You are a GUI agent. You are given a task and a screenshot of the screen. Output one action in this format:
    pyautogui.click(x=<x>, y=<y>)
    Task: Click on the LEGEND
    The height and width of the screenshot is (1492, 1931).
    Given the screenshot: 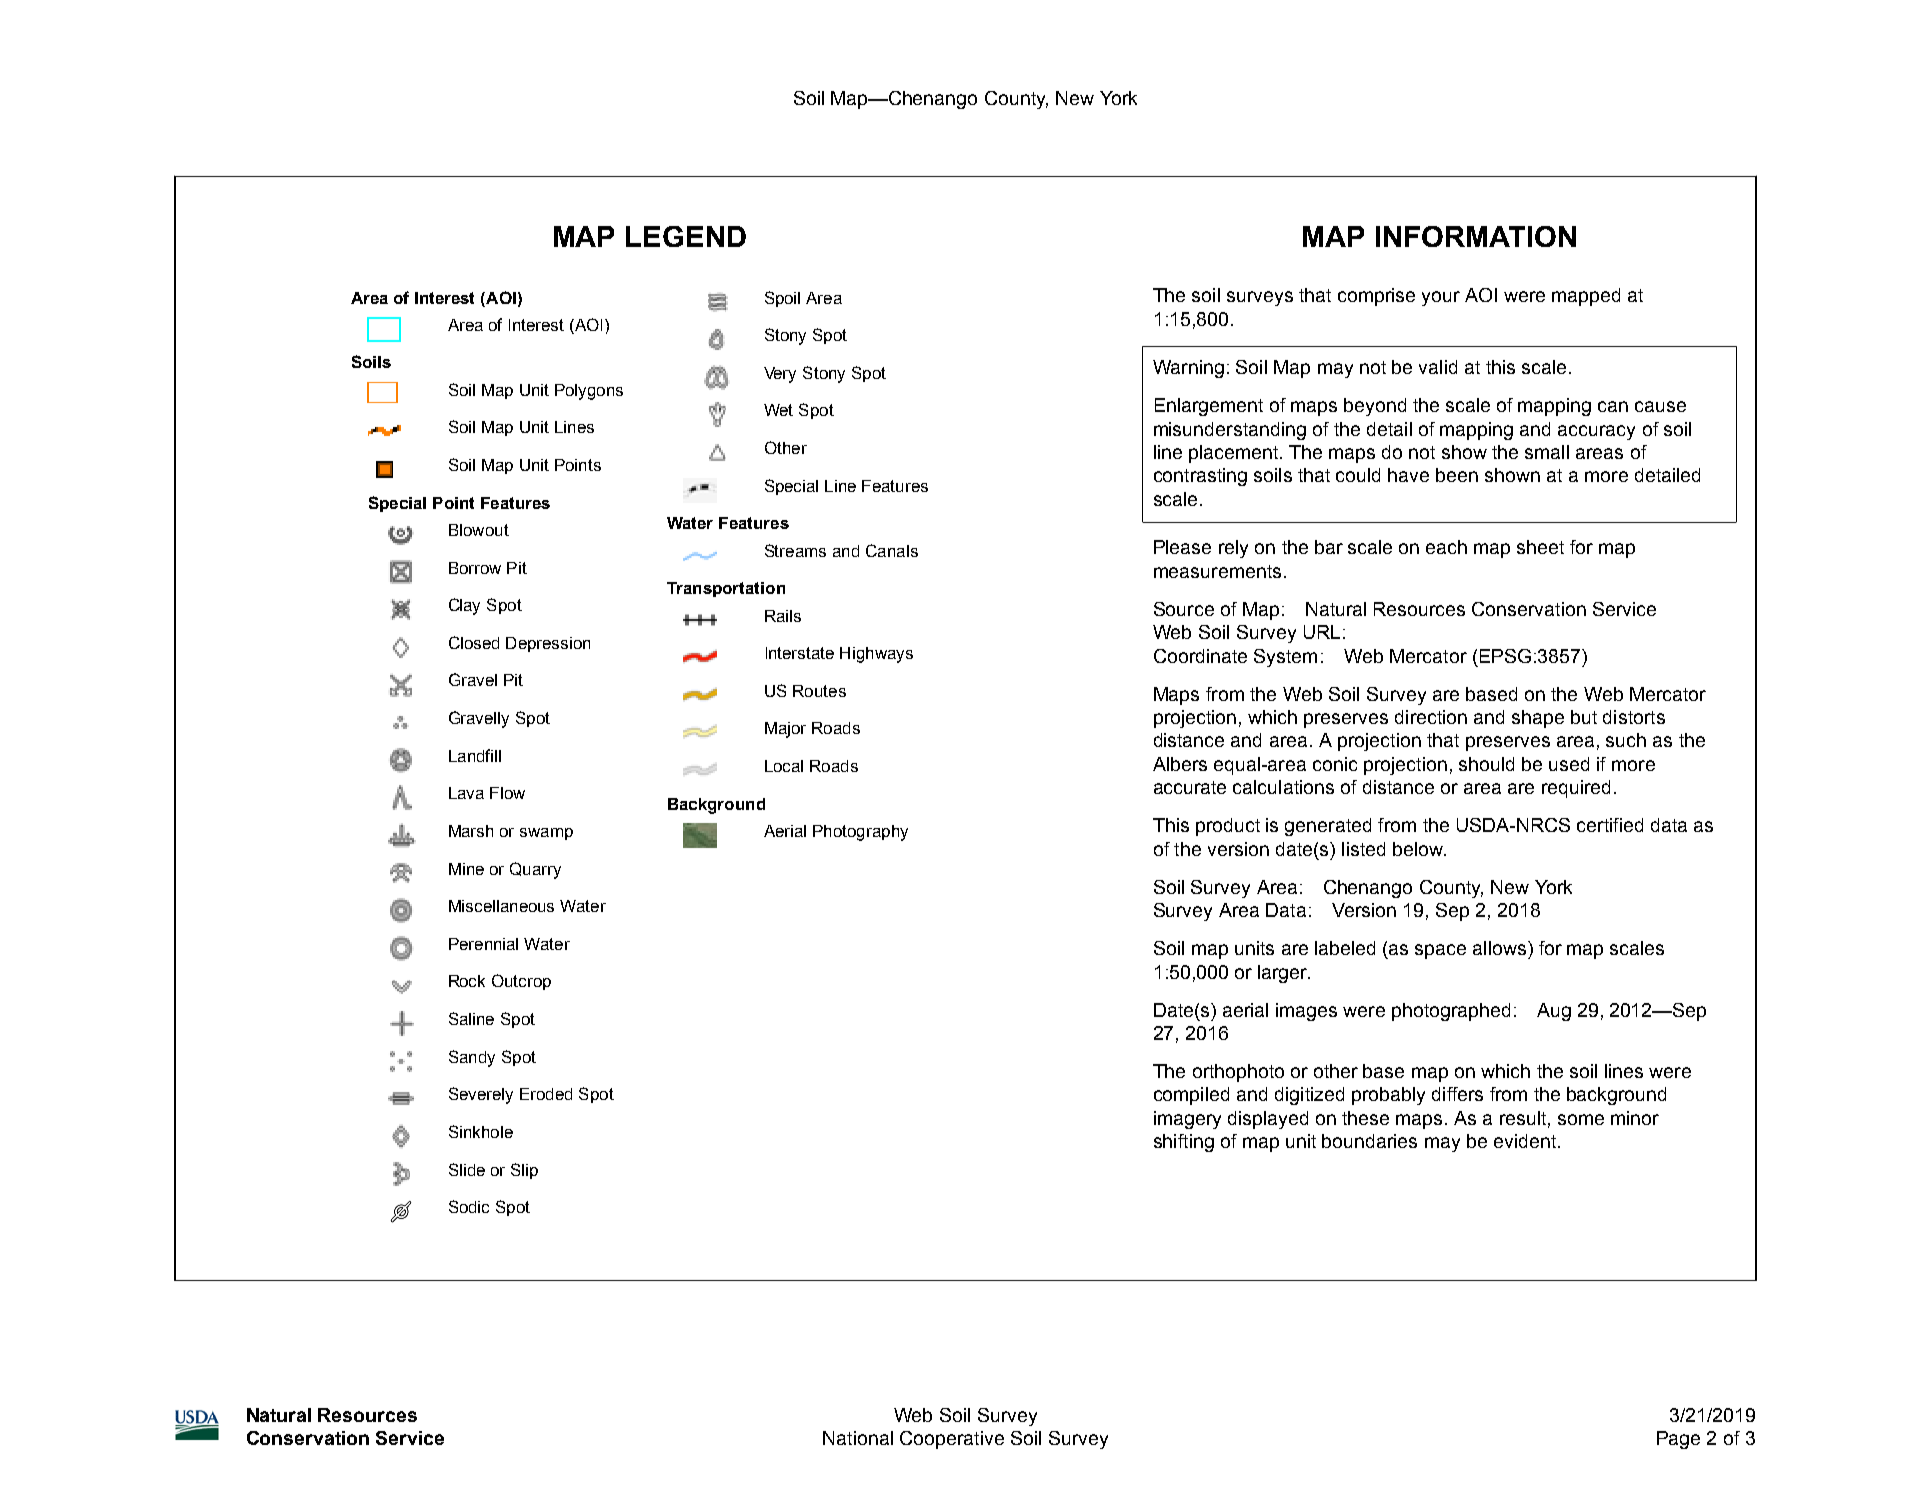 What is the action you would take?
    pyautogui.click(x=686, y=236)
